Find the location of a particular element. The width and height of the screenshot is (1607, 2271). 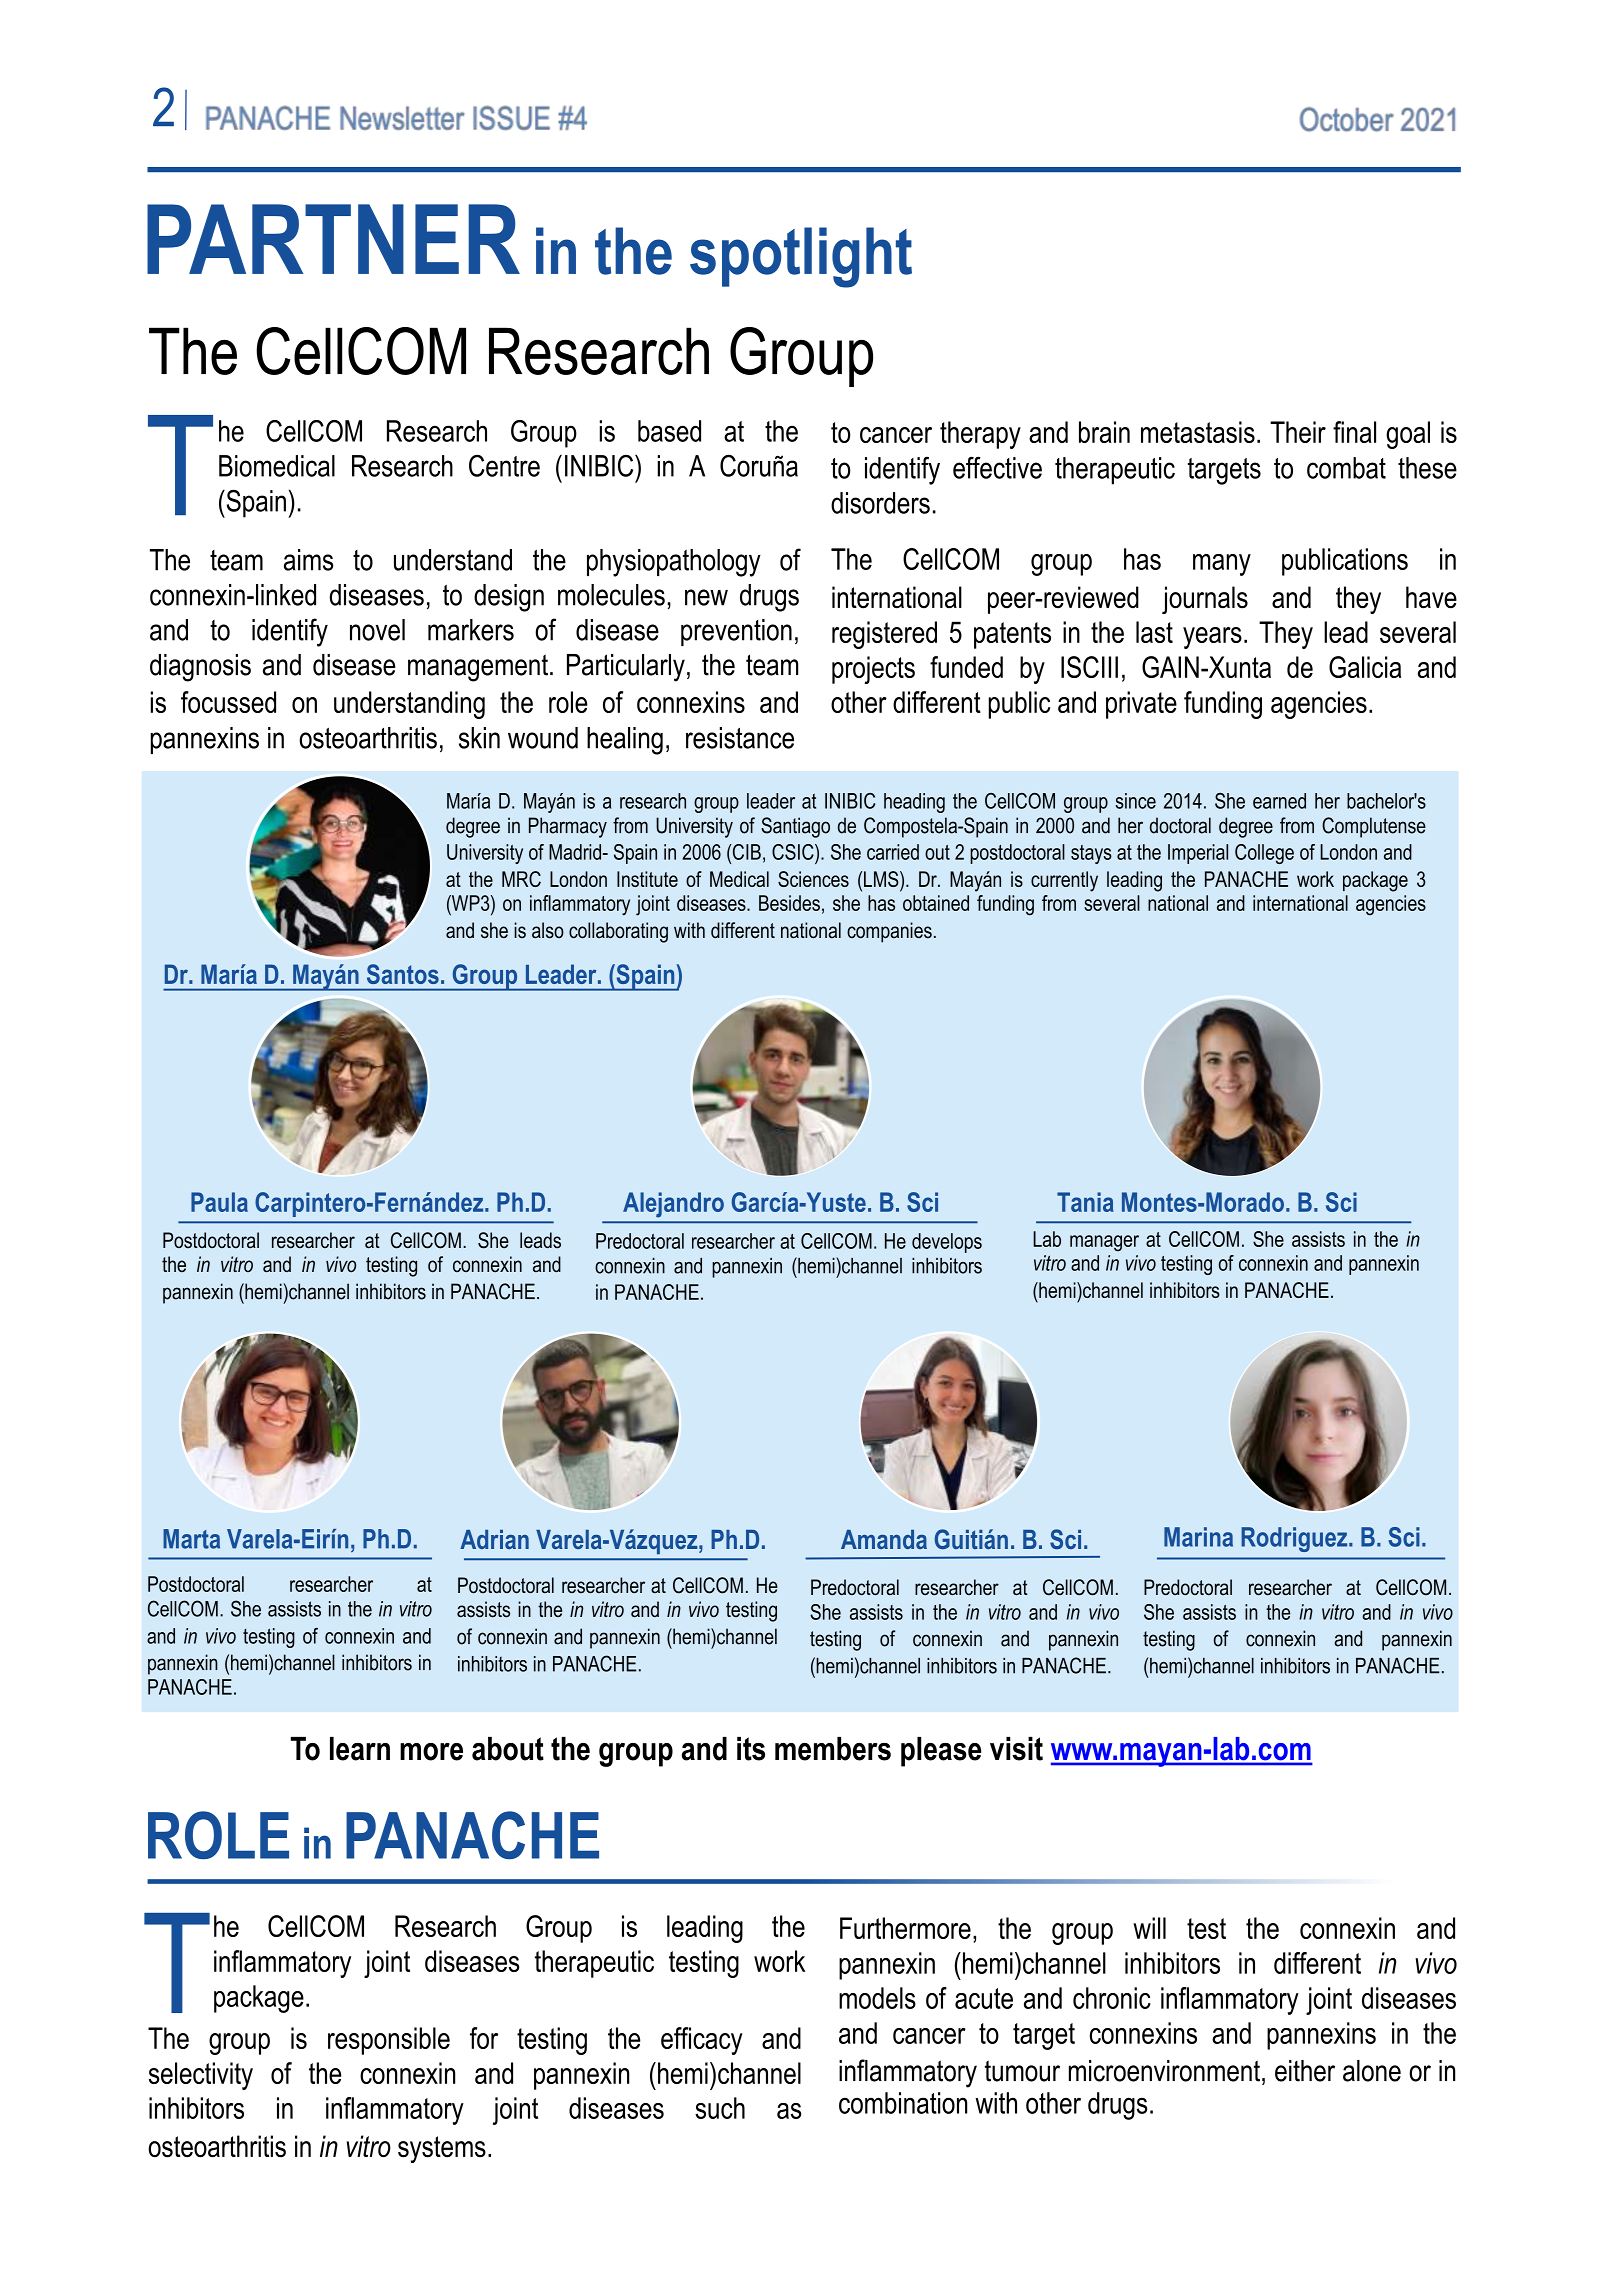

Rodriguez is located at coordinates (1295, 1539).
